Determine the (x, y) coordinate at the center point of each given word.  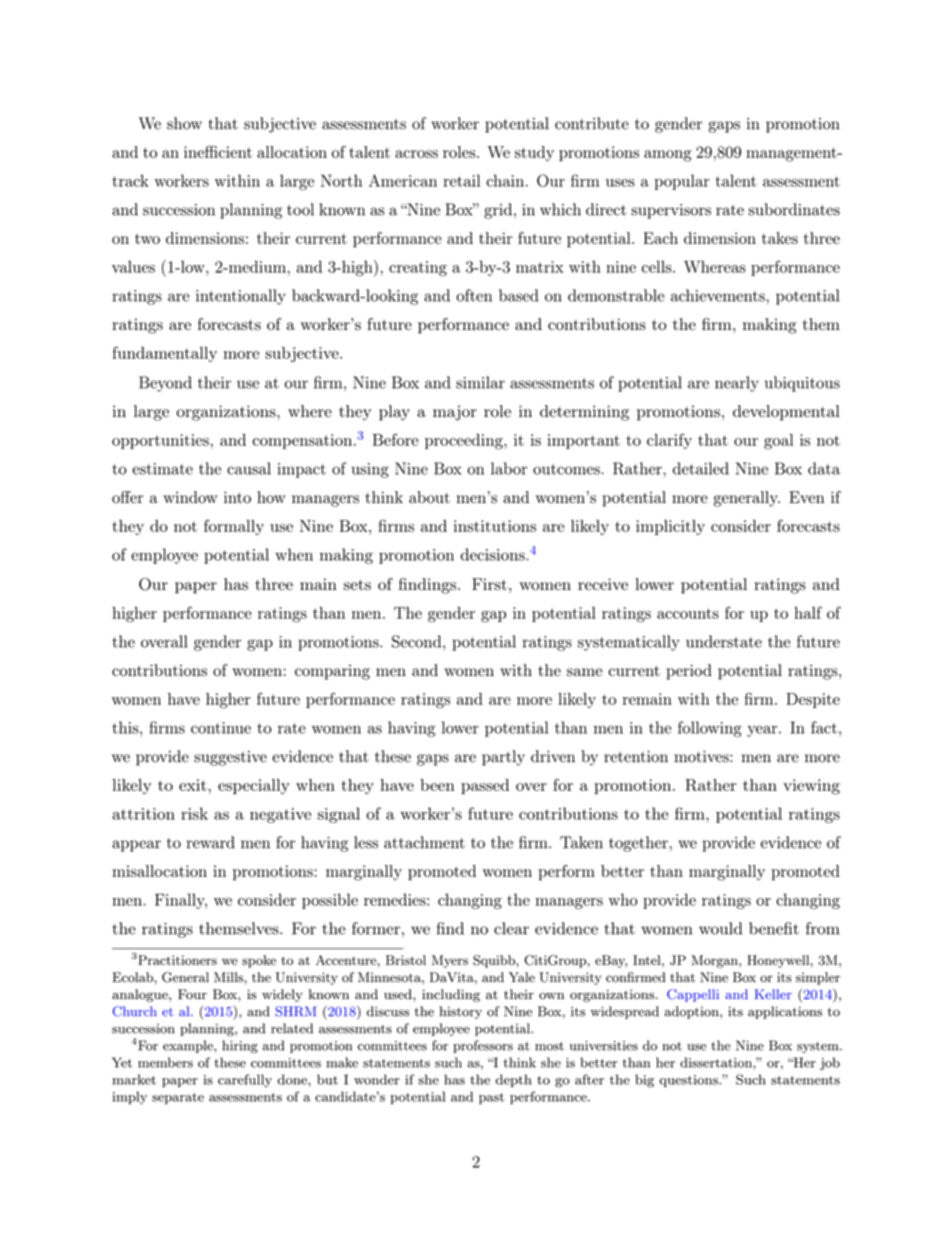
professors (483, 1046)
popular (681, 182)
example (189, 1046)
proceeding (465, 441)
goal (778, 441)
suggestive (230, 758)
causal (249, 468)
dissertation (717, 1062)
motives (702, 756)
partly (503, 758)
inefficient (218, 151)
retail (461, 180)
